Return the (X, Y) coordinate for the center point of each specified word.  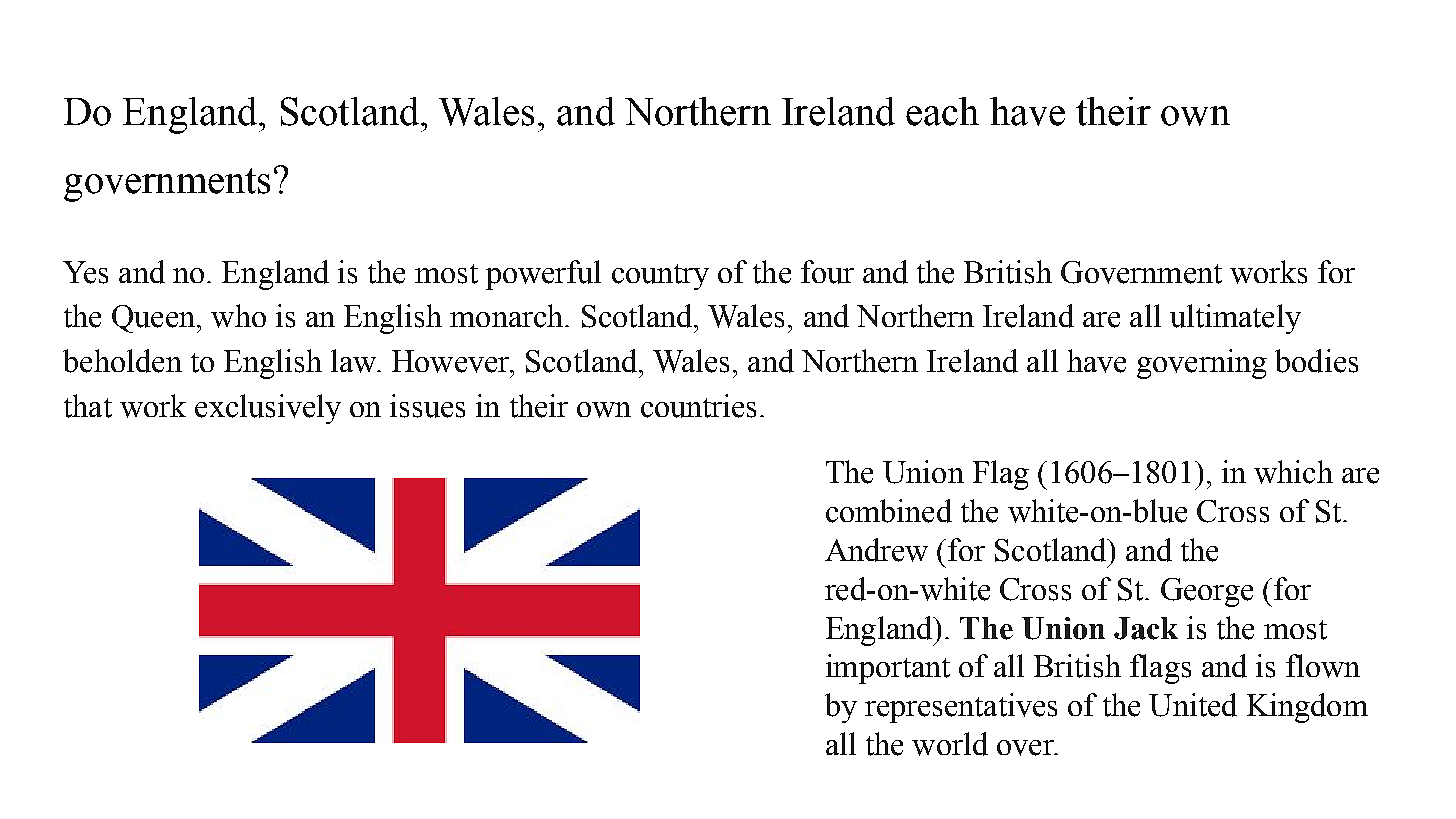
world (950, 744)
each (942, 111)
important (888, 669)
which (1293, 472)
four (827, 272)
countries (698, 406)
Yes (85, 272)
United (1193, 705)
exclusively (268, 409)
